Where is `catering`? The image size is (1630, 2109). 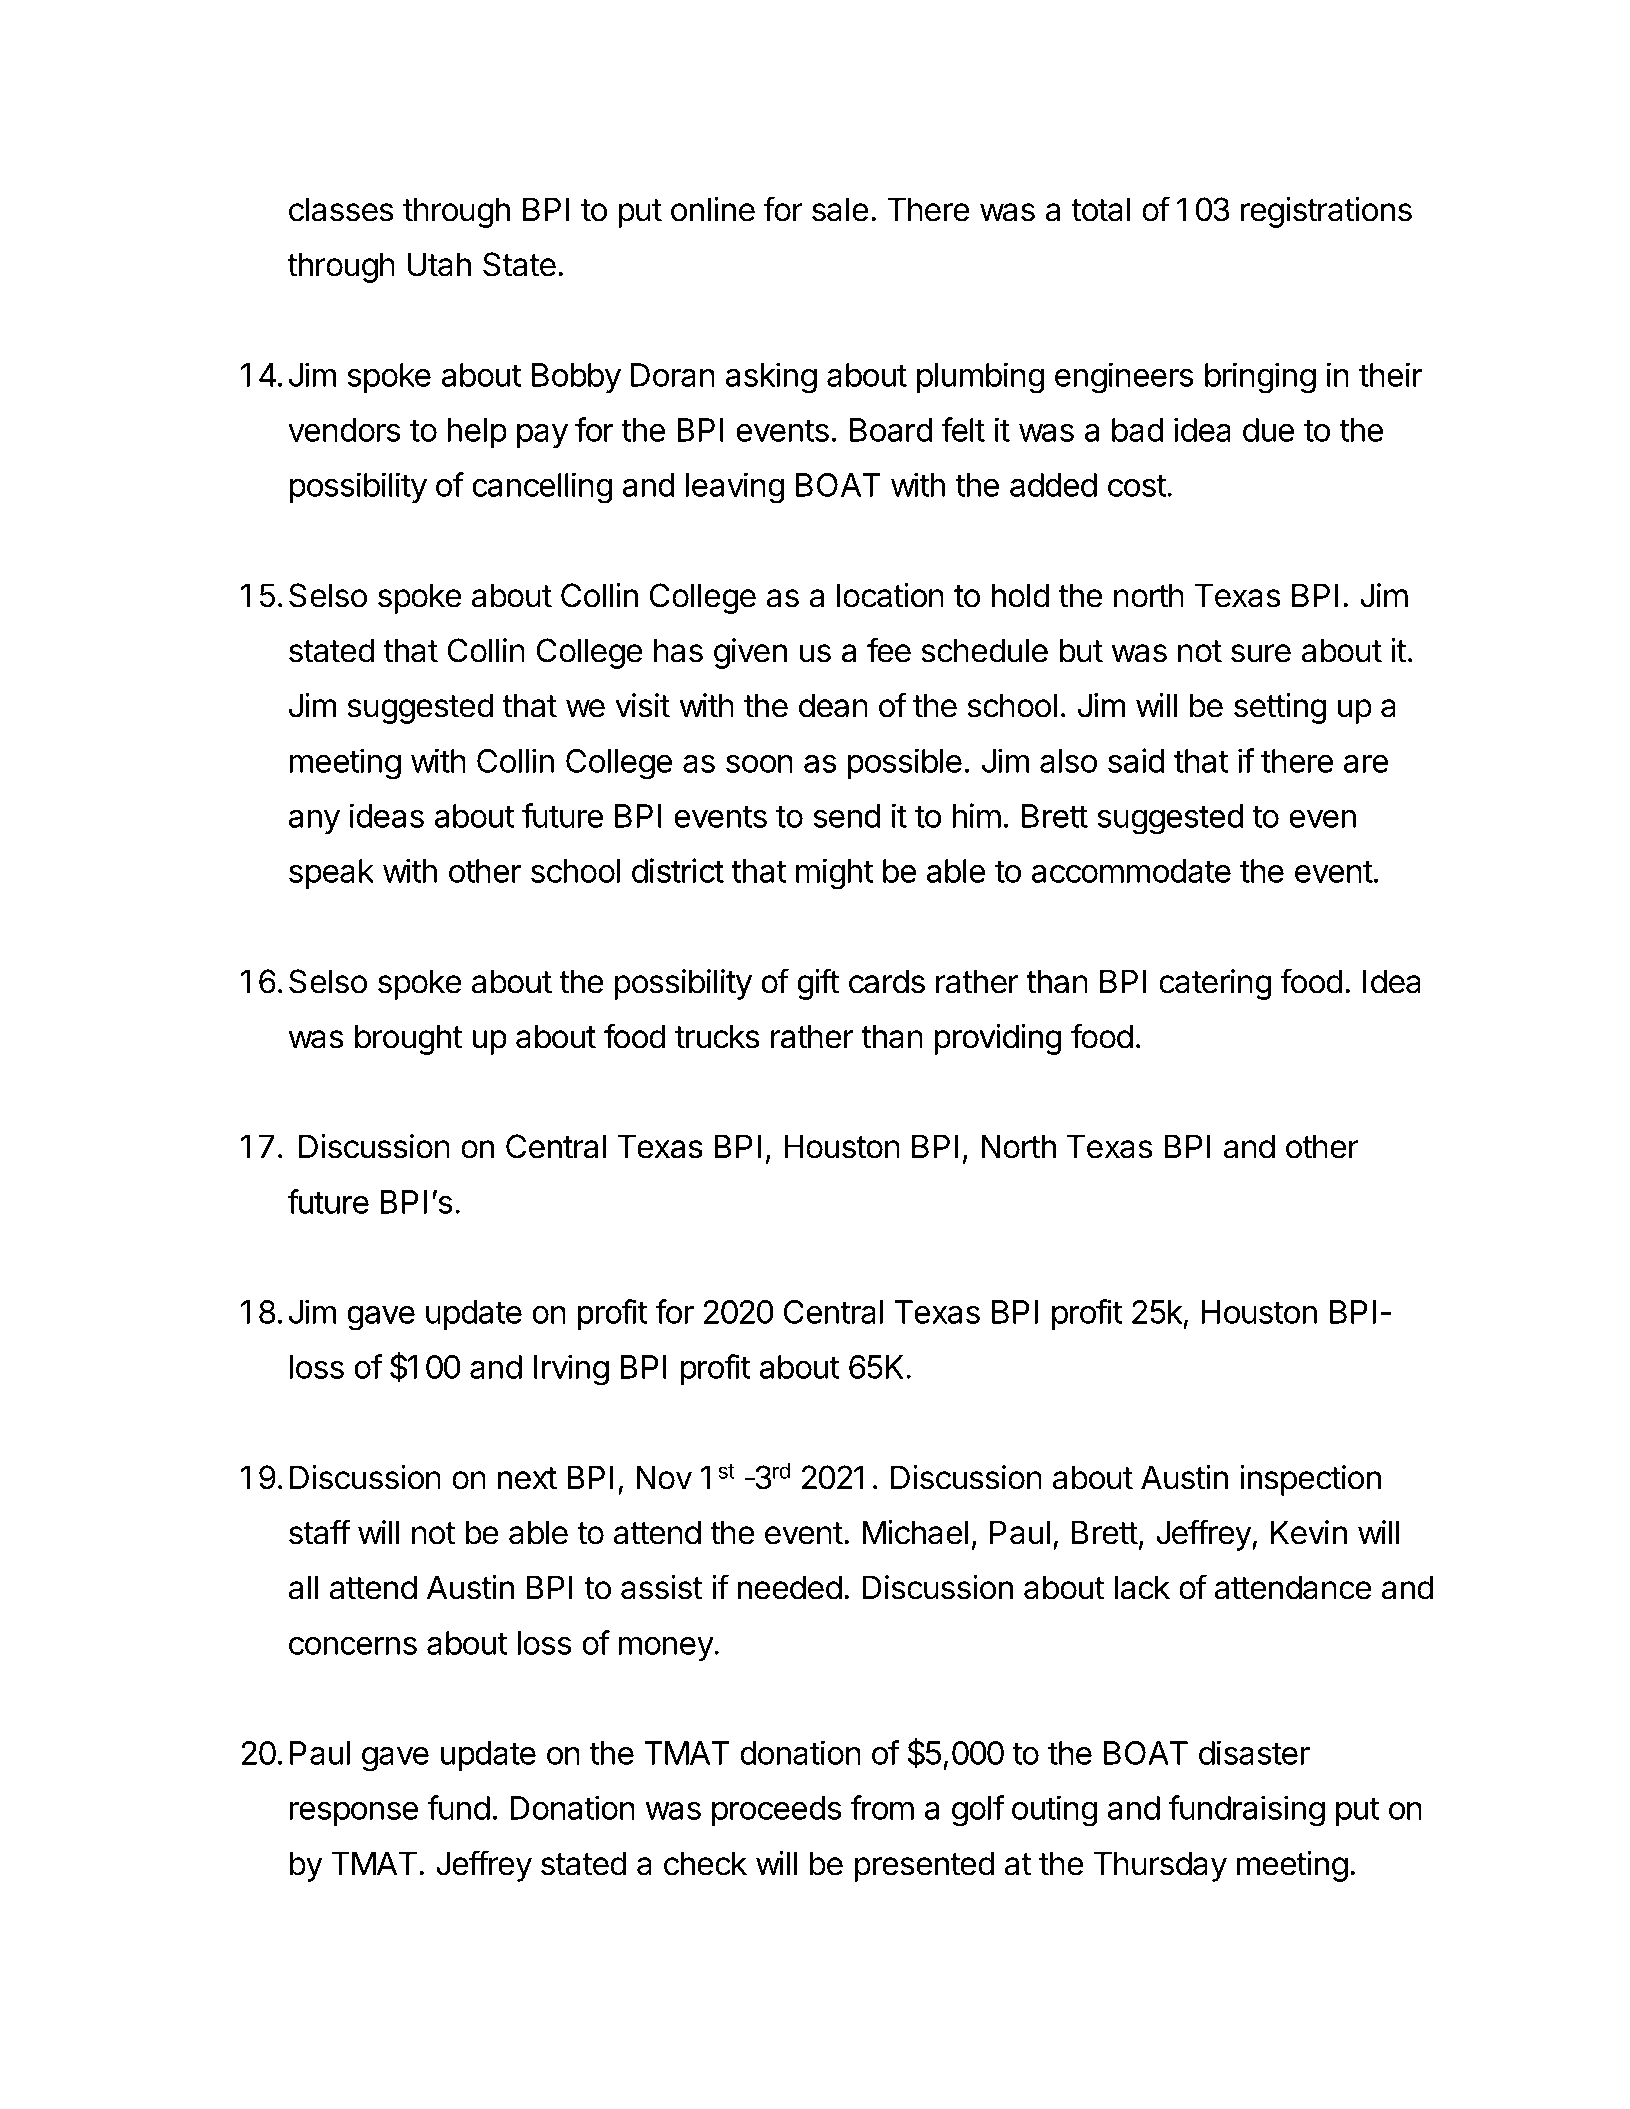
catering is located at coordinates (1215, 984).
